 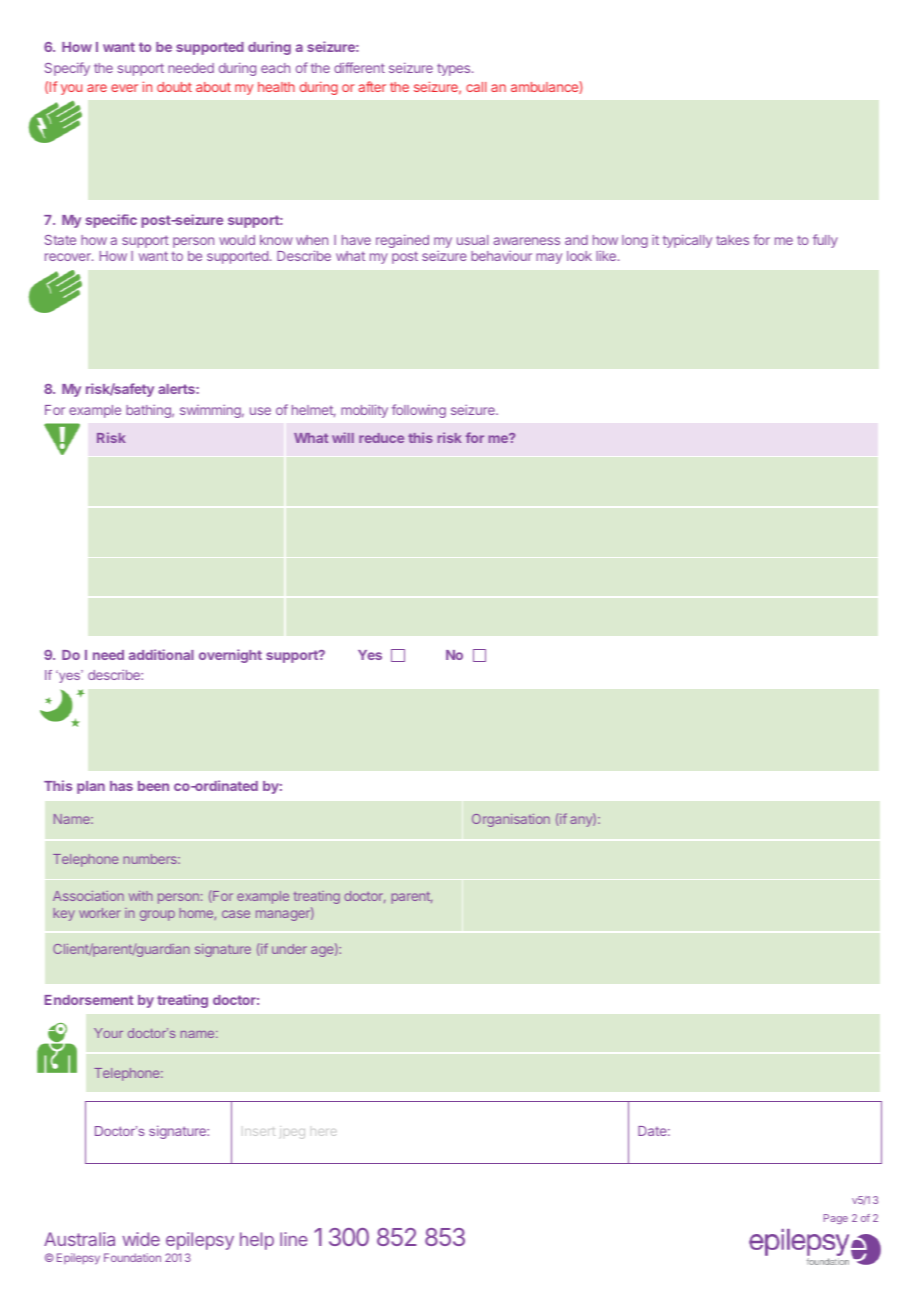 What do you see at coordinates (174, 87) in the screenshot?
I see `doubt` at bounding box center [174, 87].
